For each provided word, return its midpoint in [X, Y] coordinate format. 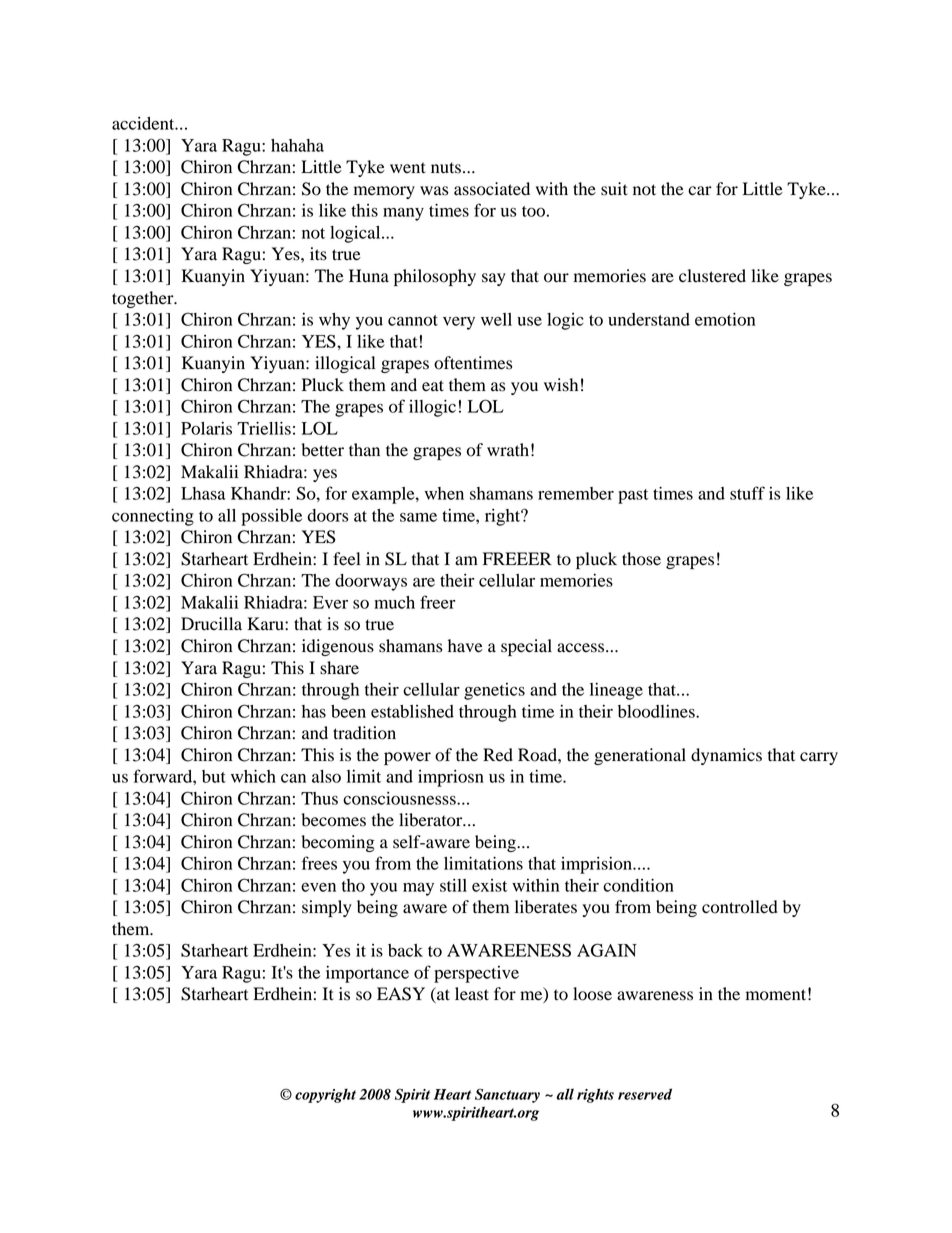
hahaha [297, 145]
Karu [266, 624]
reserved [645, 1094]
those [641, 559]
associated [492, 189]
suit [614, 189]
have [465, 646]
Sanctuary [507, 1095]
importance [367, 974]
